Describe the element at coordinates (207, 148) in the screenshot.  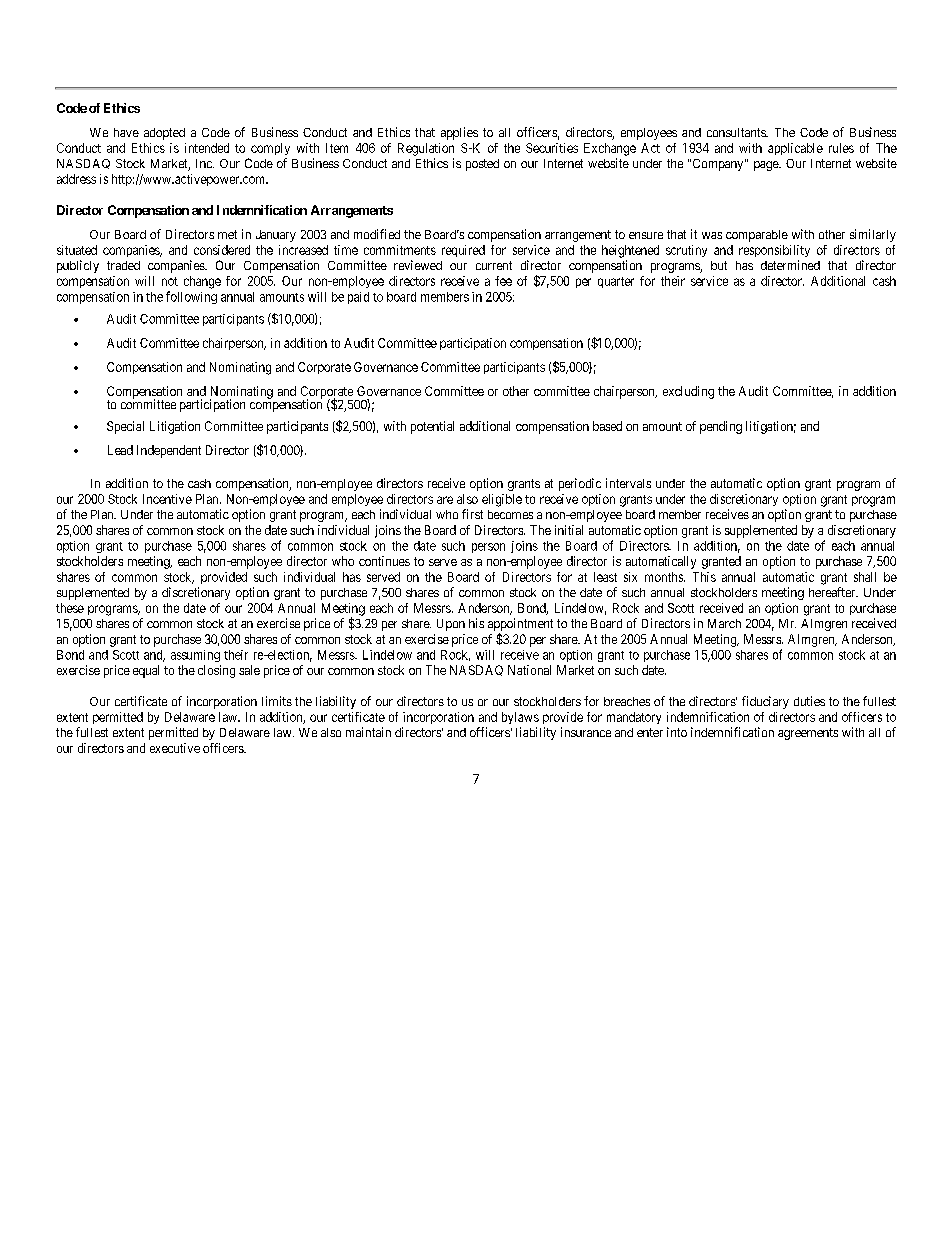
I see `intended` at that location.
